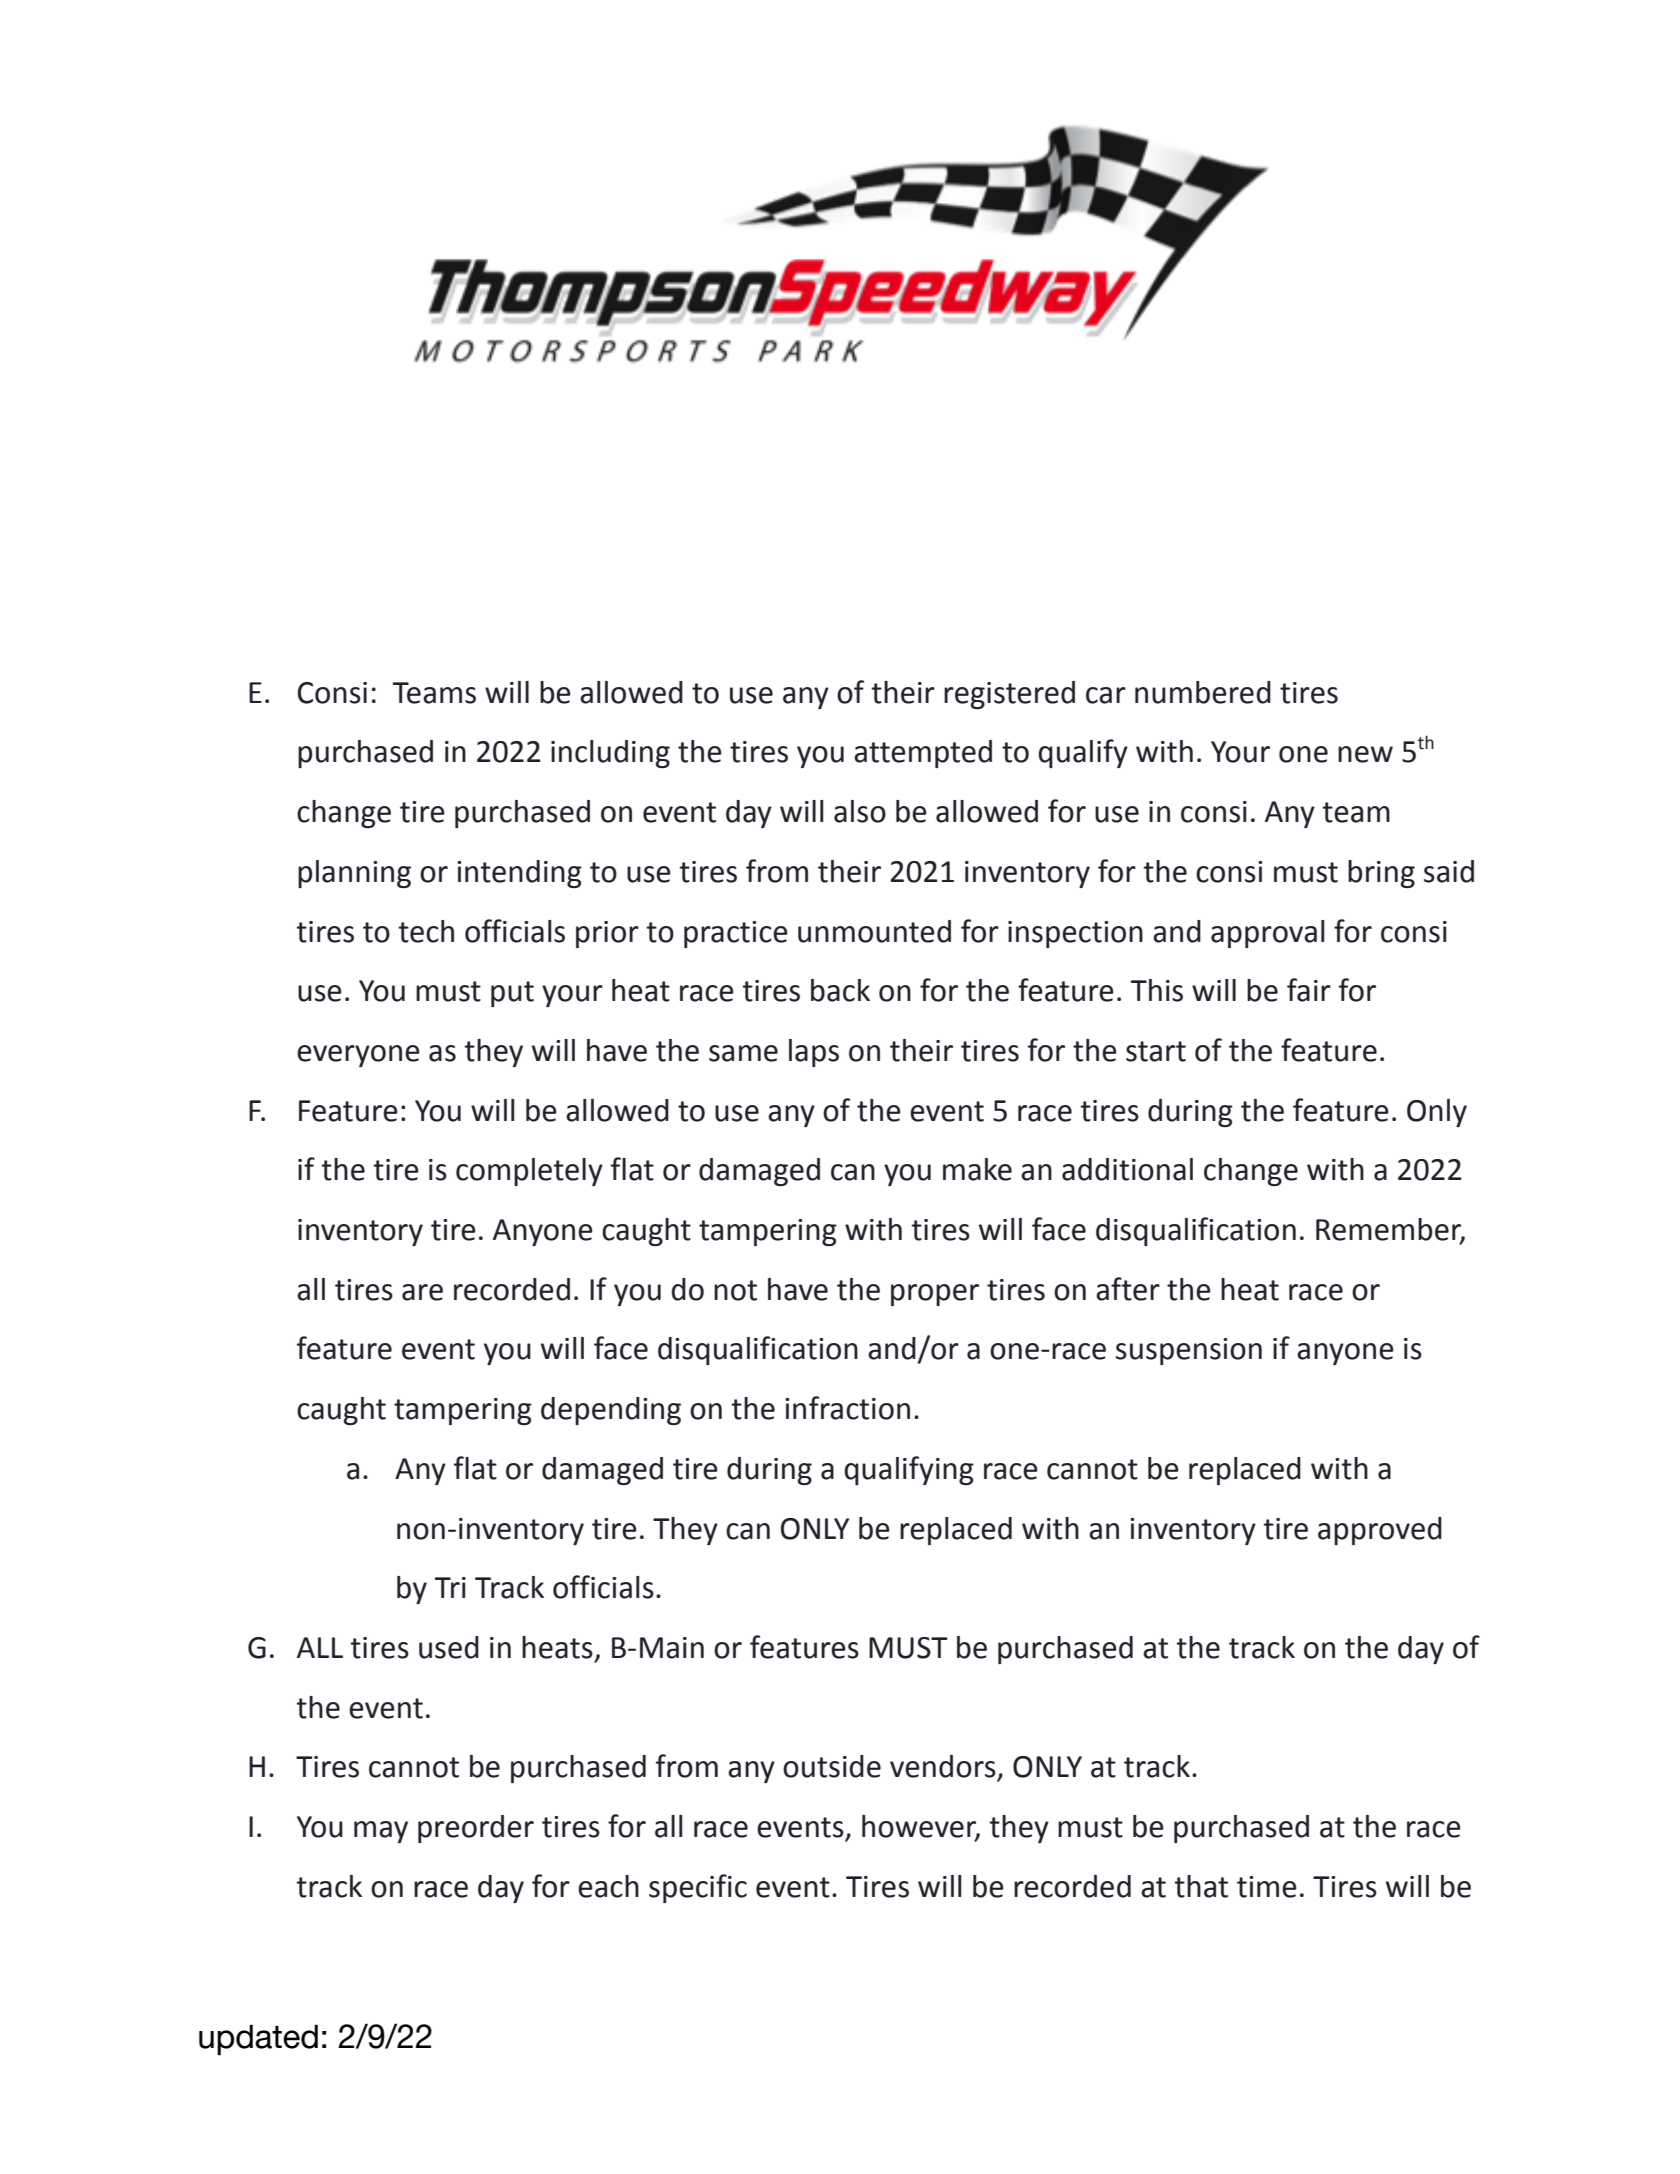 The image size is (1680, 2174). What do you see at coordinates (1365, 754) in the screenshot?
I see `new` at bounding box center [1365, 754].
